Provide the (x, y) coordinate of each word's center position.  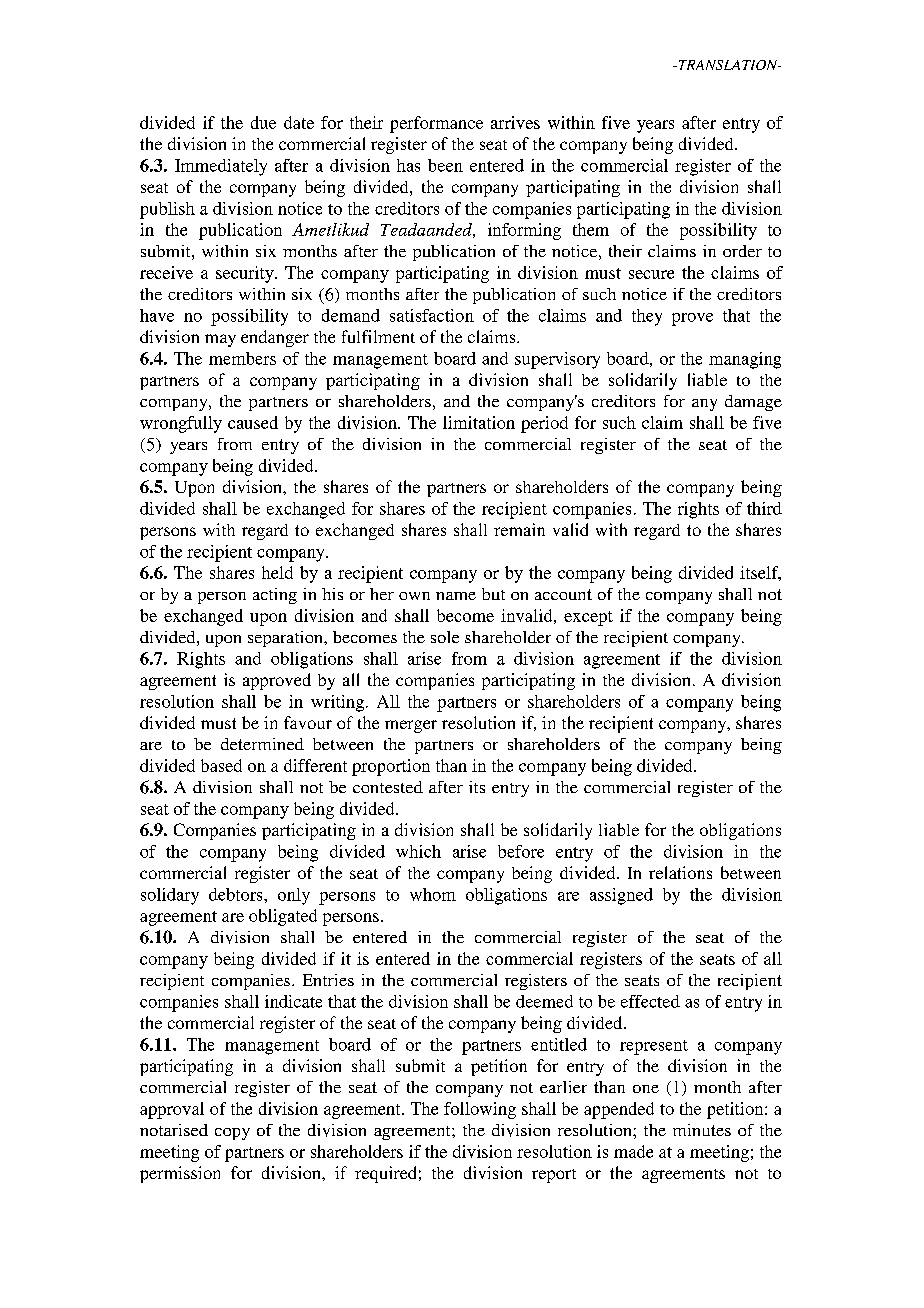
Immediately (221, 167)
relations (680, 872)
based (221, 765)
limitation (479, 422)
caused (253, 422)
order (742, 251)
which (418, 851)
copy (232, 1134)
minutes (702, 1130)
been (445, 165)
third (764, 508)
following (480, 1110)
